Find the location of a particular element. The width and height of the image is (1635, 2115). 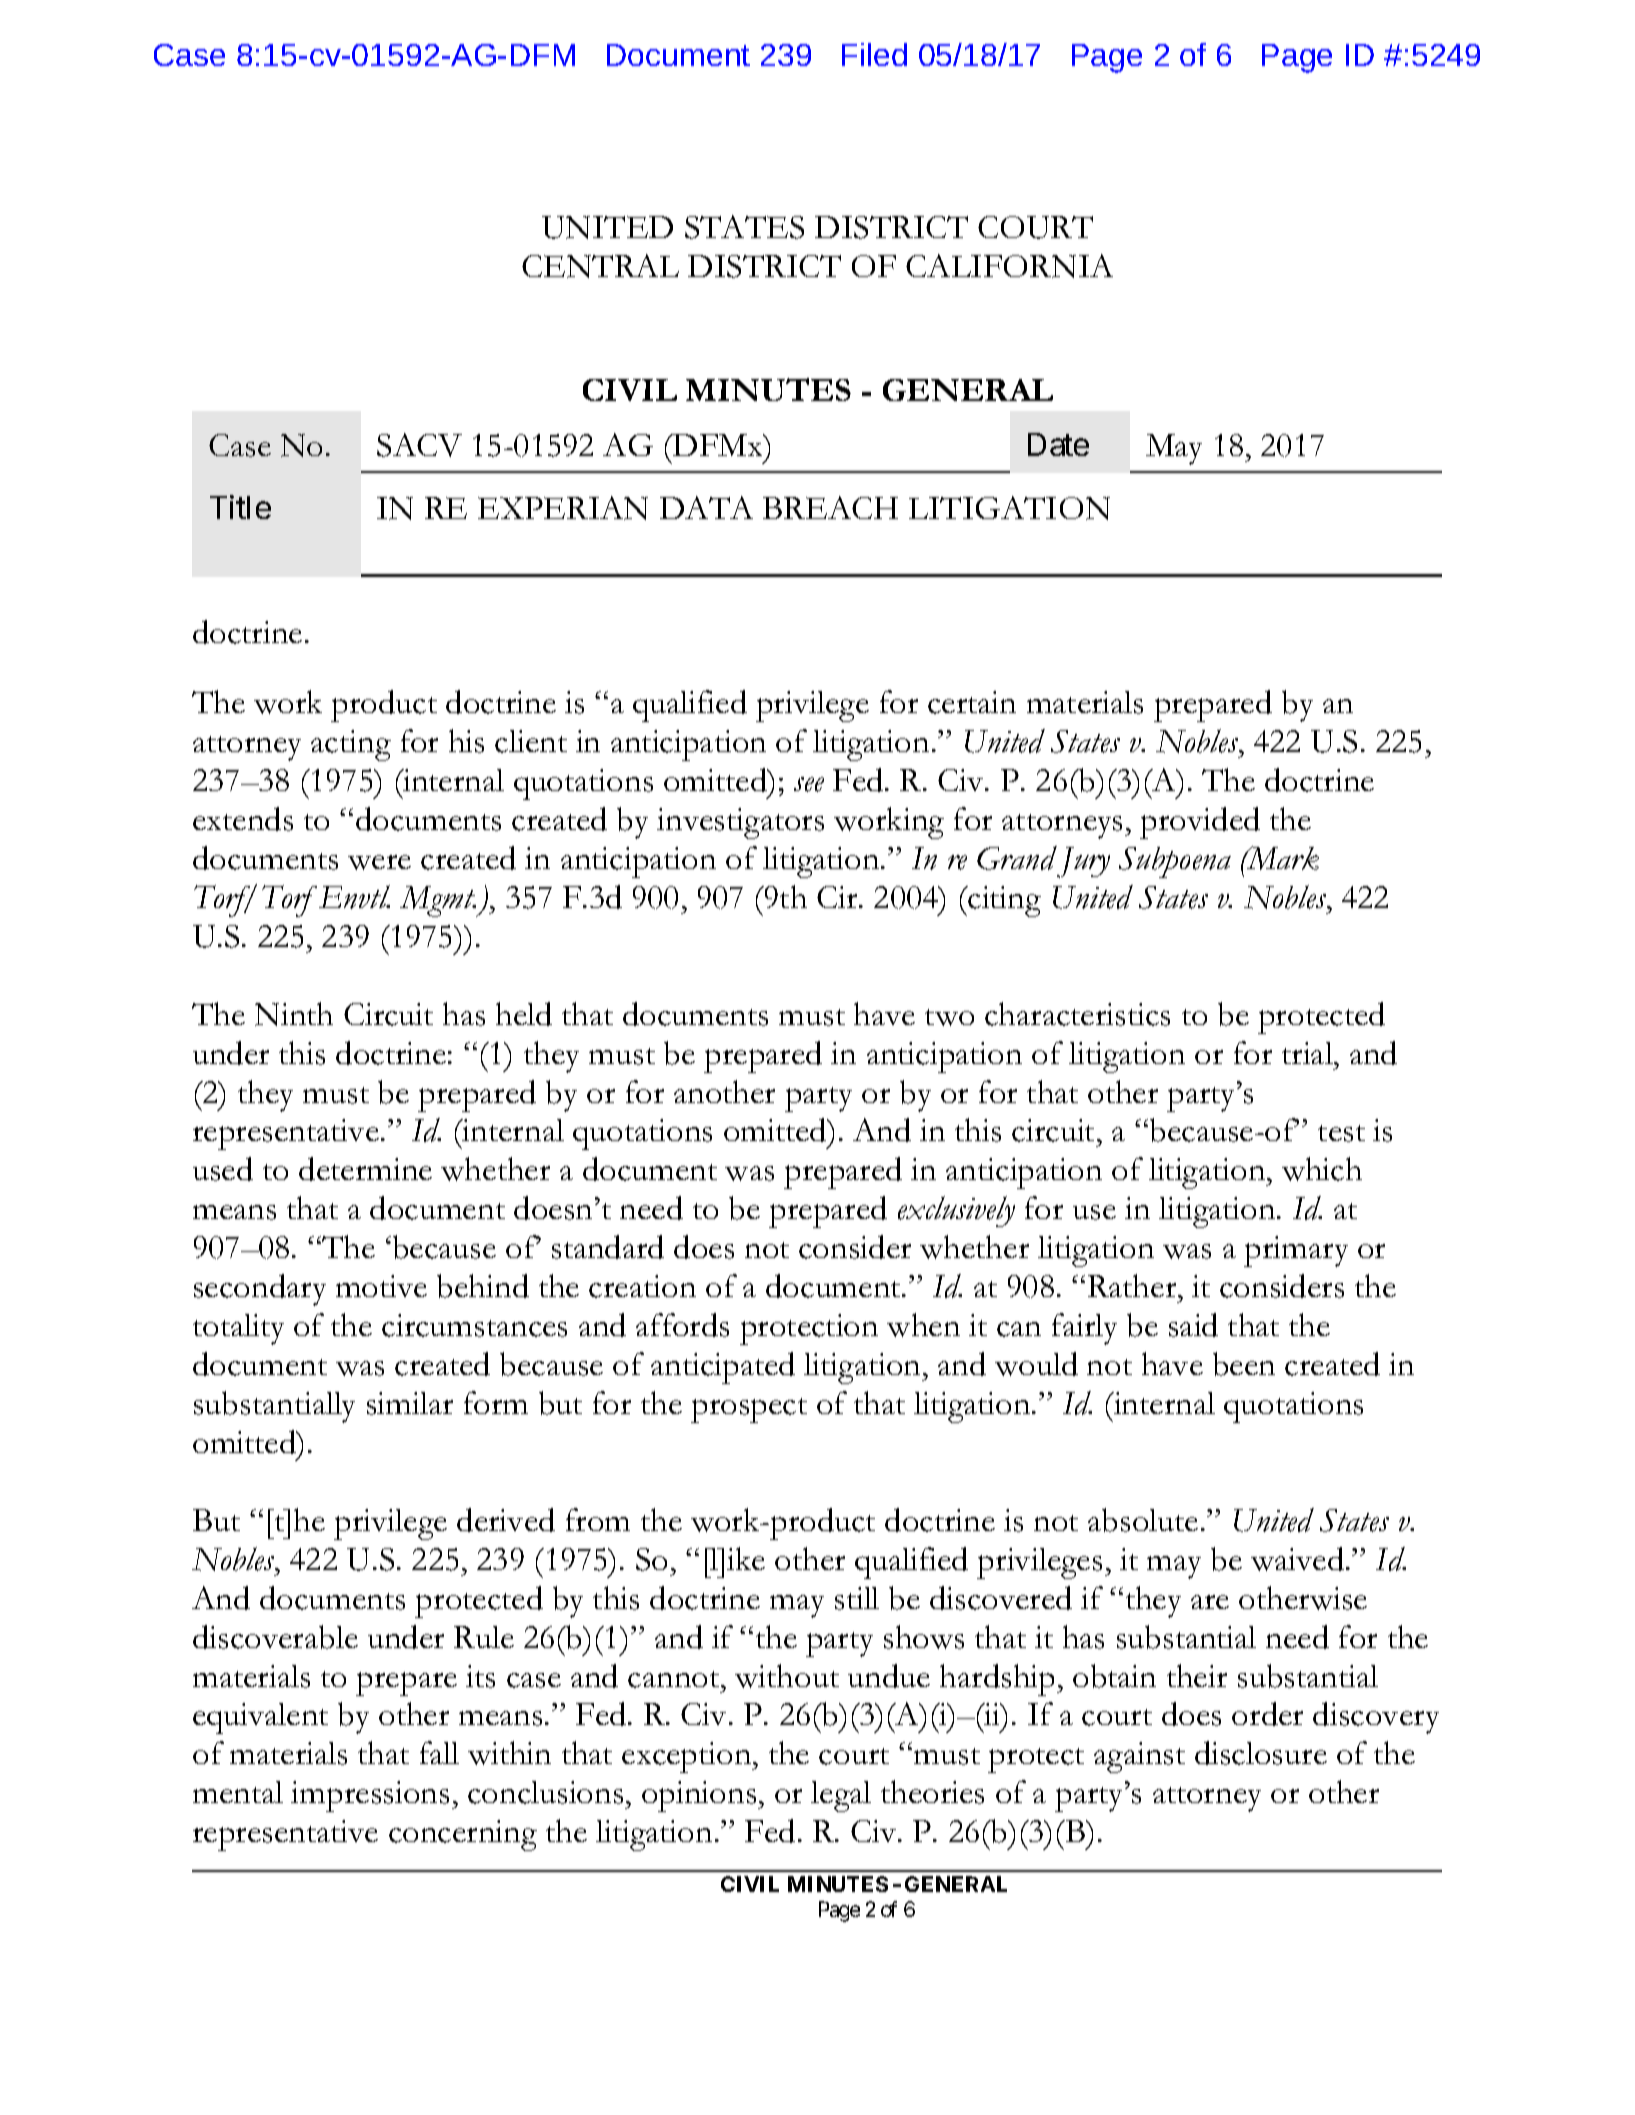

CENTRAL is located at coordinates (600, 266).
